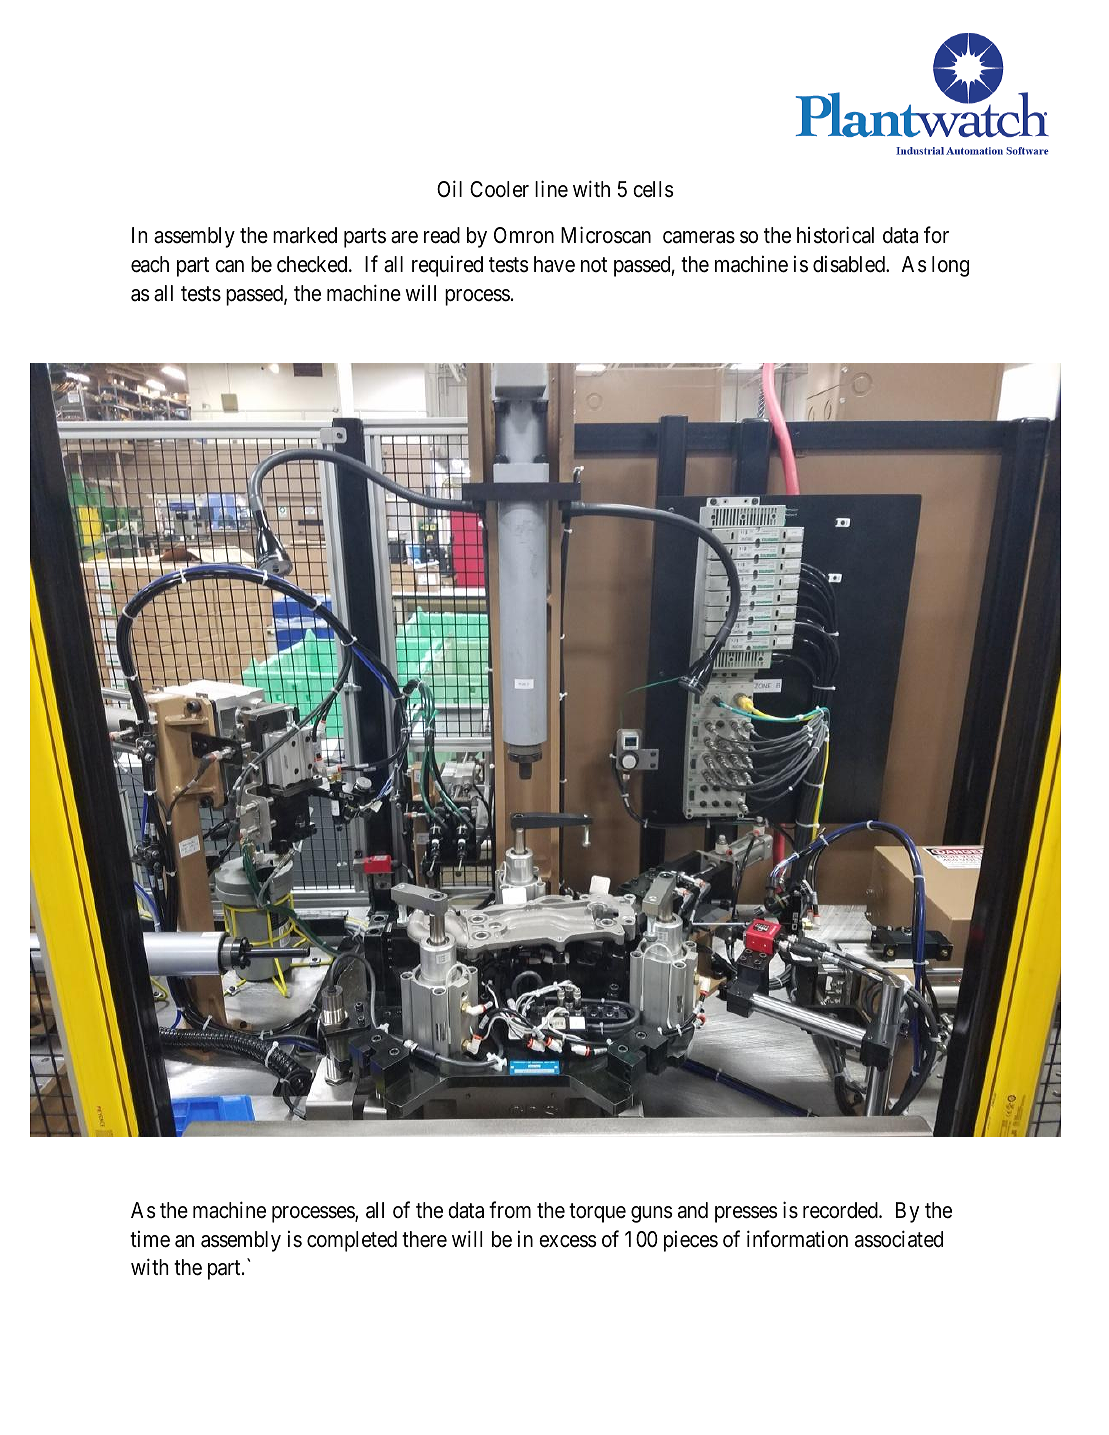 The width and height of the image is (1109, 1435). Describe the element at coordinates (554, 264) in the image. I see `have` at that location.
